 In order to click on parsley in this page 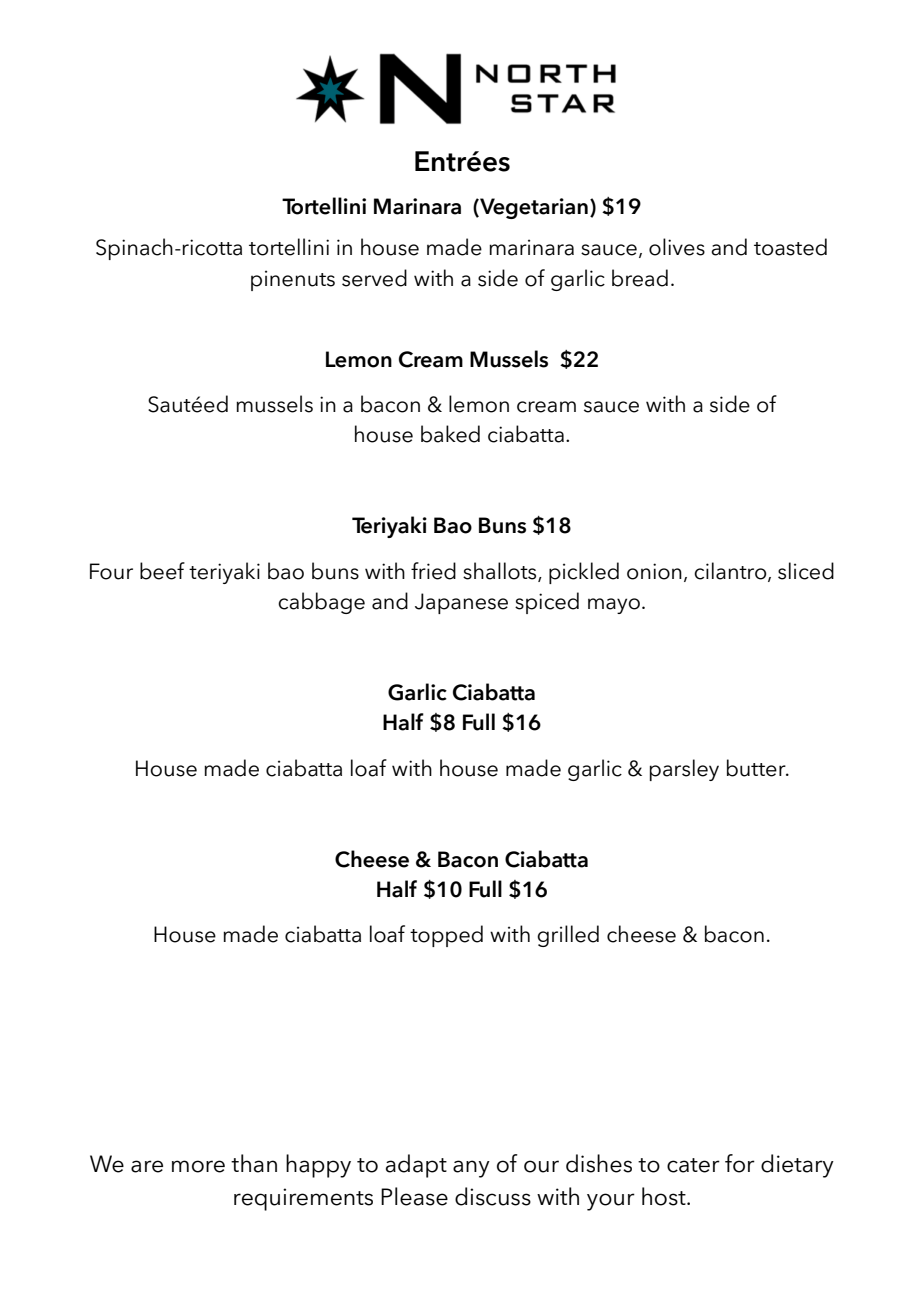, I will do `click(684, 770)`.
